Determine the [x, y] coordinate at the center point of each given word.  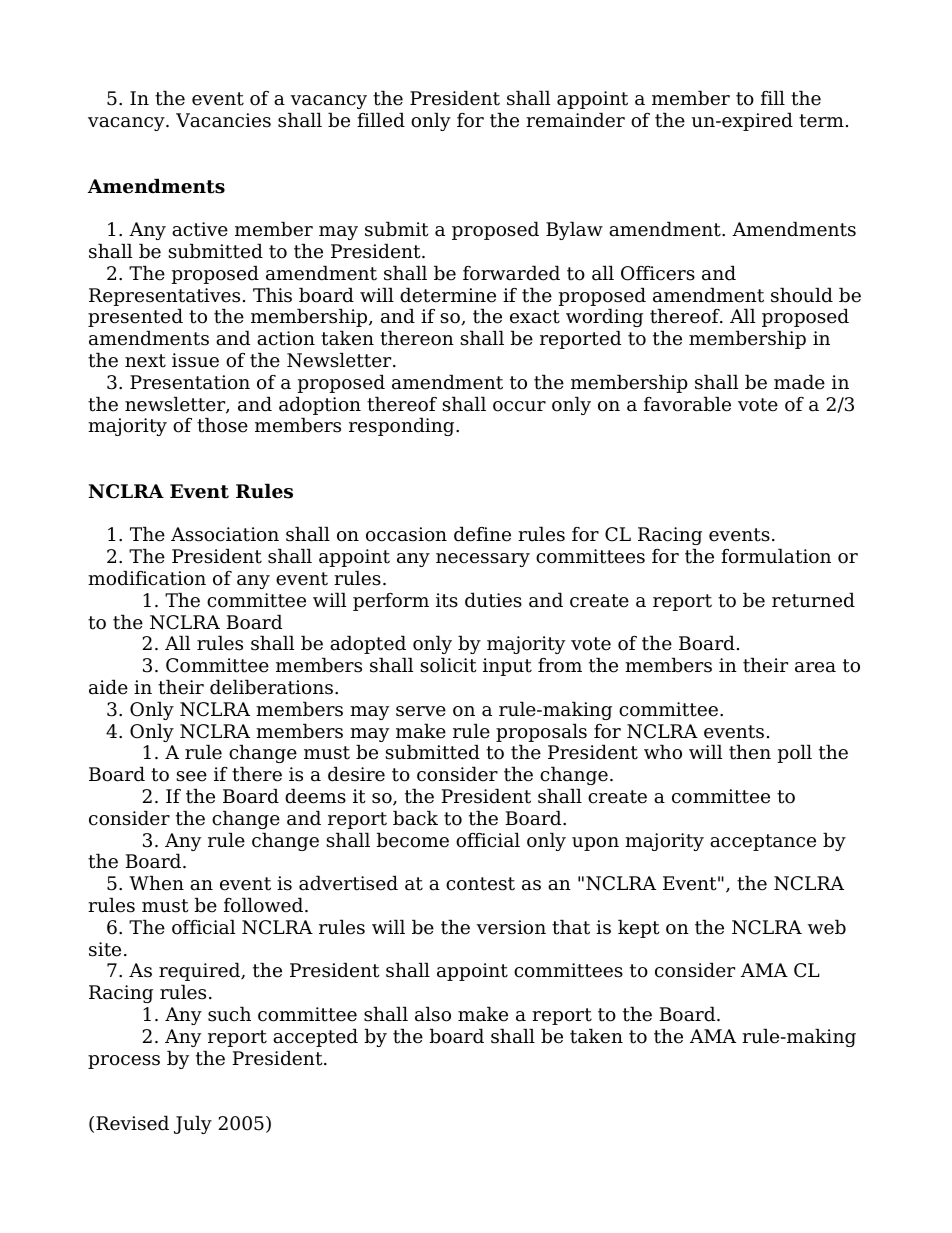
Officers [658, 273]
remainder [575, 120]
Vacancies [223, 120]
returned [813, 600]
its [447, 600]
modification [147, 578]
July [193, 1124]
